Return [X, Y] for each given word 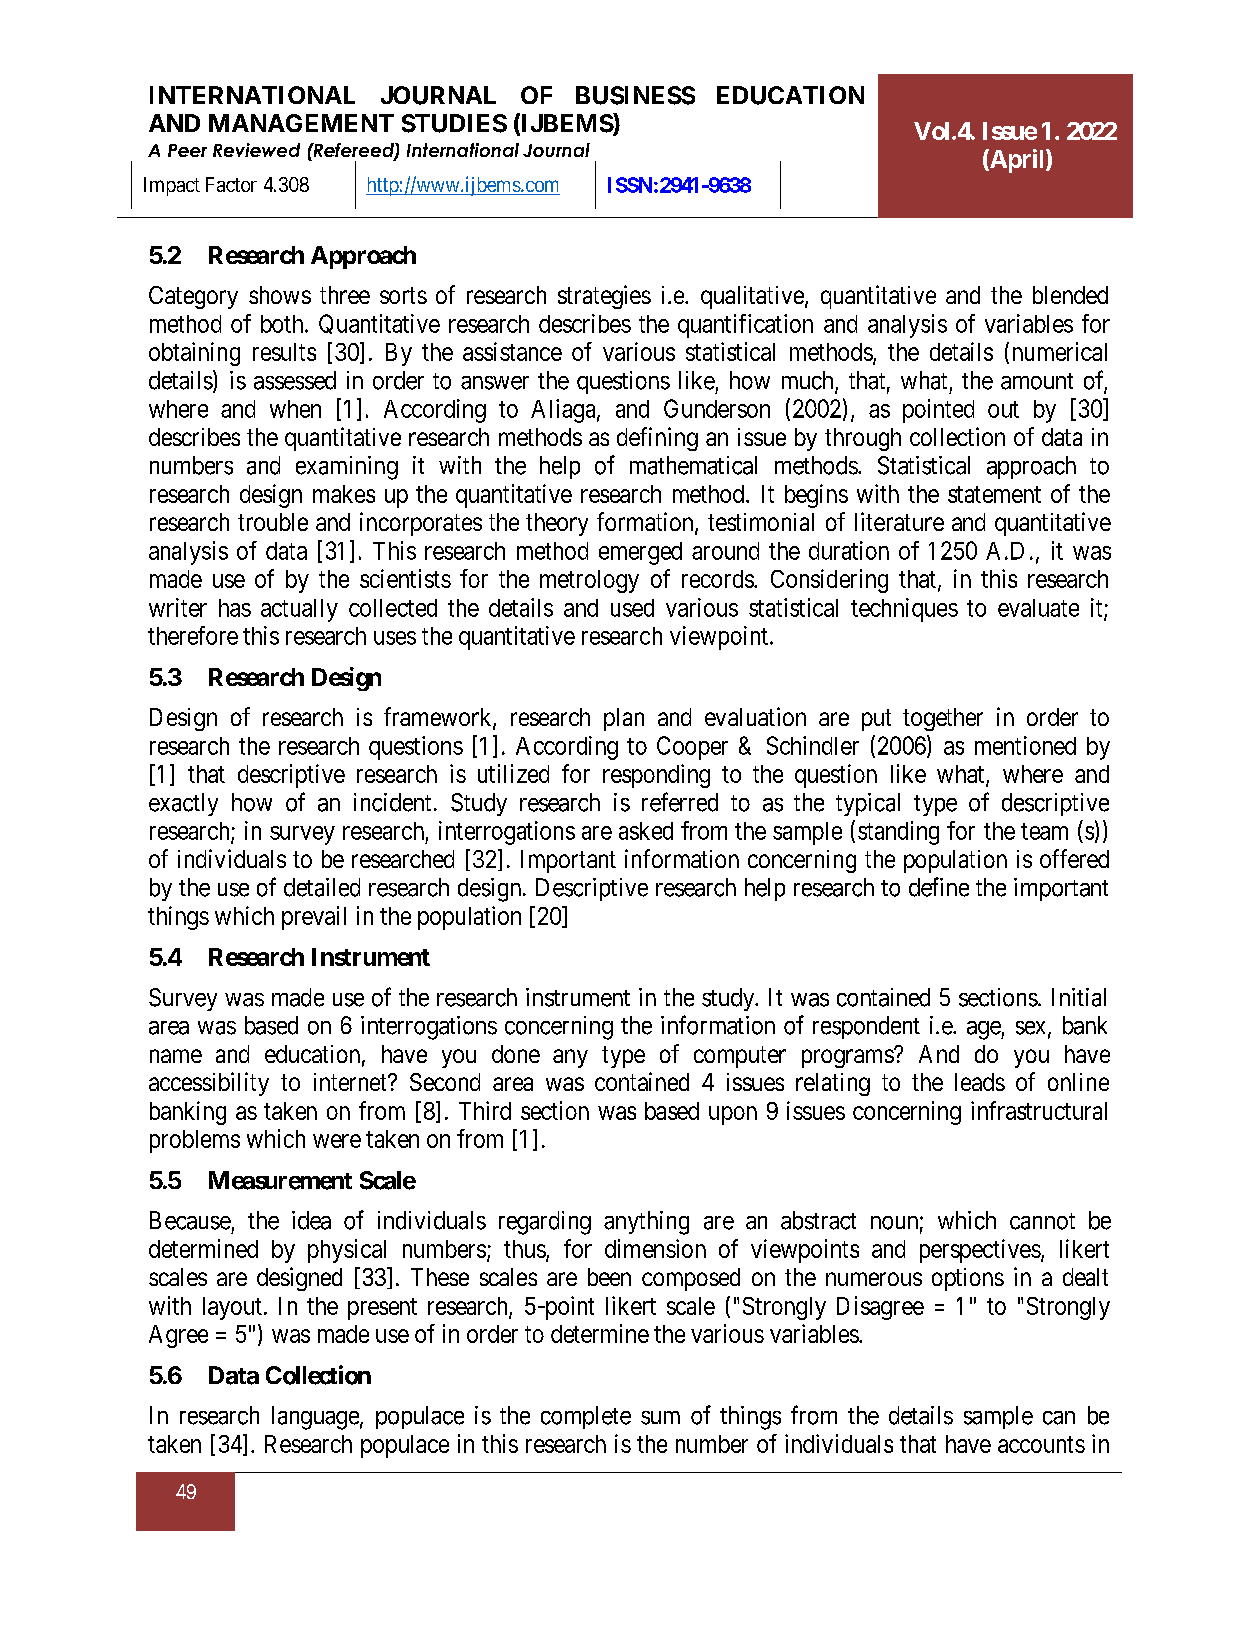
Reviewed [256, 150]
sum [660, 1418]
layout [232, 1308]
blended [1070, 295]
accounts [1041, 1444]
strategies [604, 297]
